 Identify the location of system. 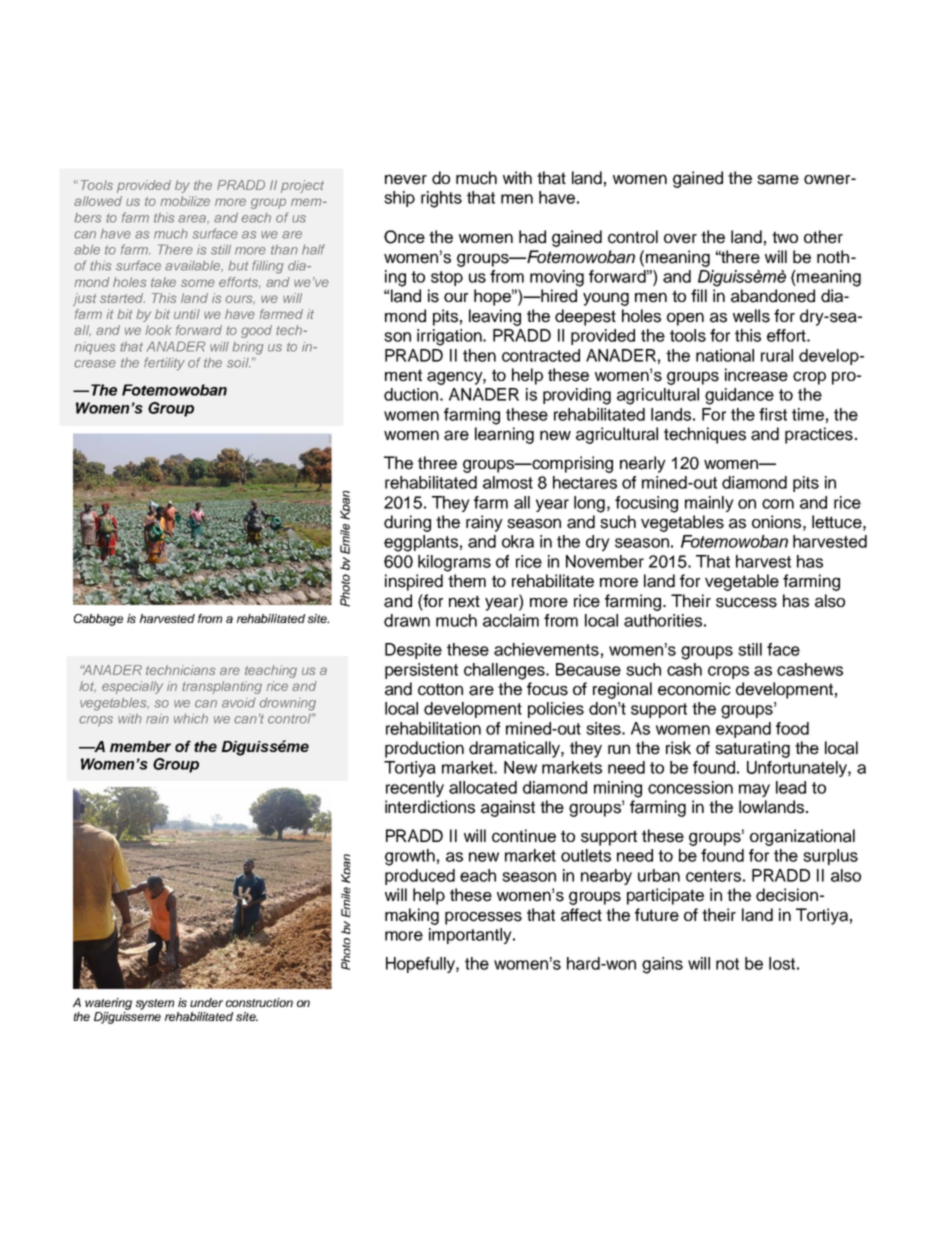
(155, 1004).
